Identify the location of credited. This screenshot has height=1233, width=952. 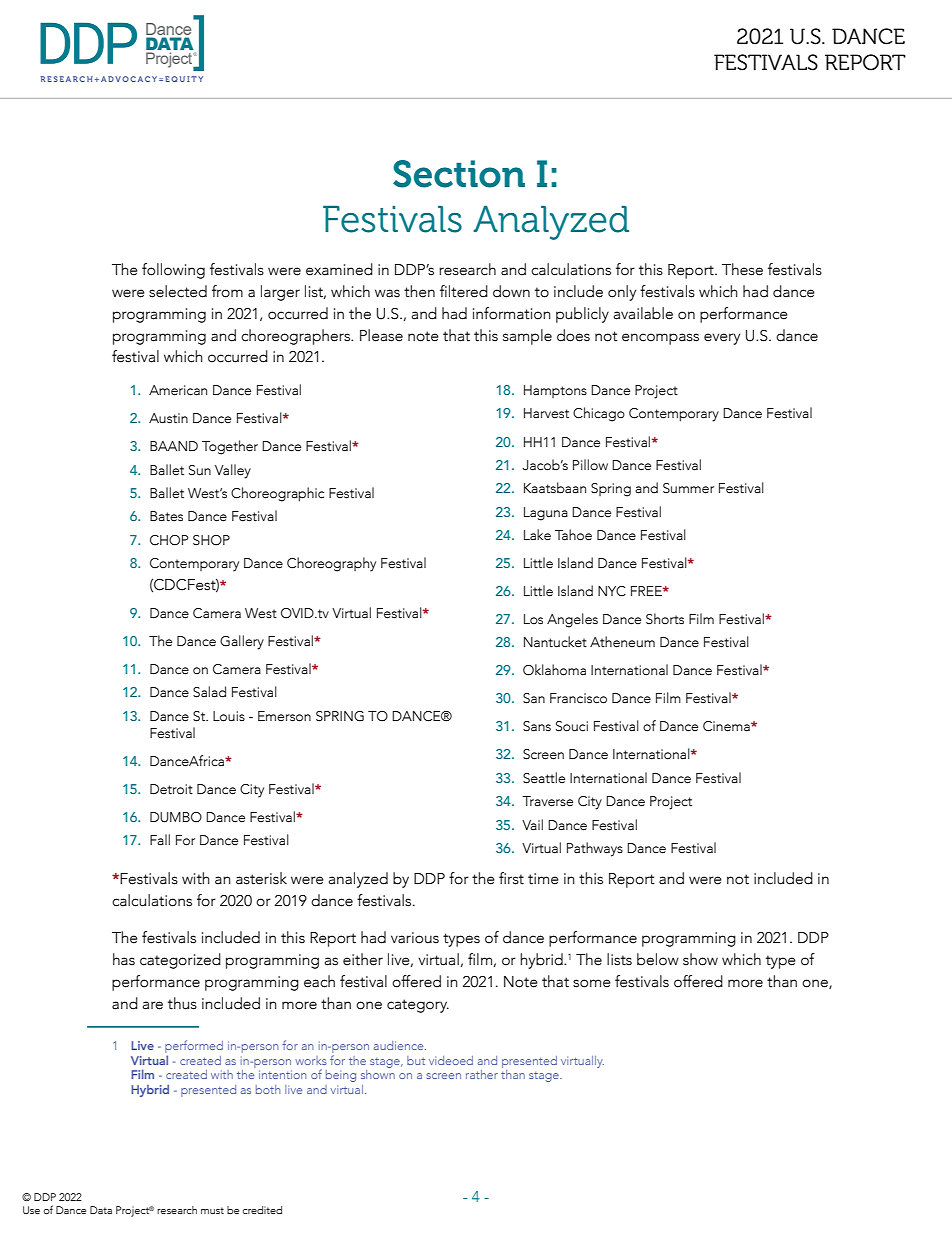
(262, 1210).
